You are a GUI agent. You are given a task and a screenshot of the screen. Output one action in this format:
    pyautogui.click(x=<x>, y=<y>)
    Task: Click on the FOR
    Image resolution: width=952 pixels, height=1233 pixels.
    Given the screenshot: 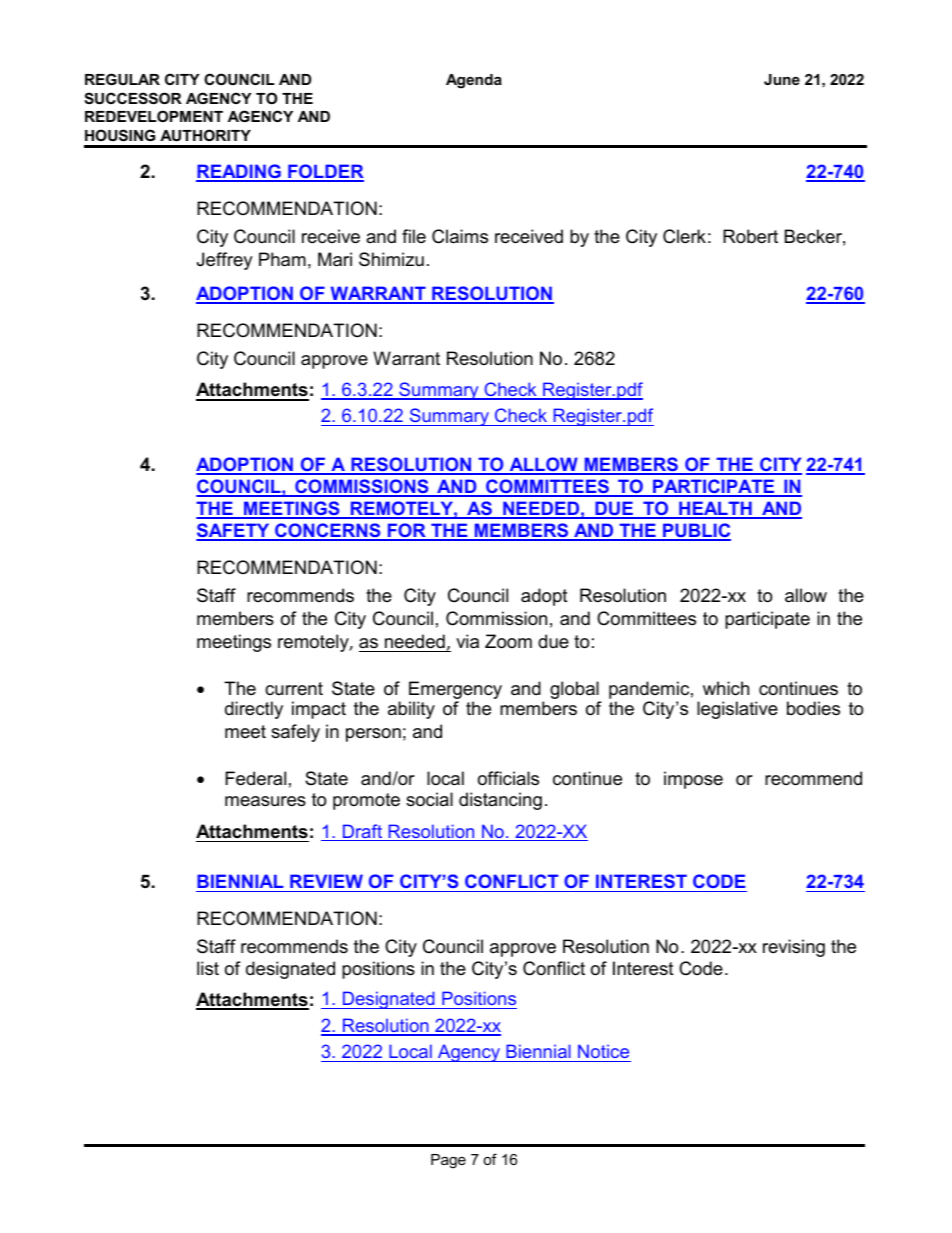 What is the action you would take?
    pyautogui.click(x=407, y=531)
